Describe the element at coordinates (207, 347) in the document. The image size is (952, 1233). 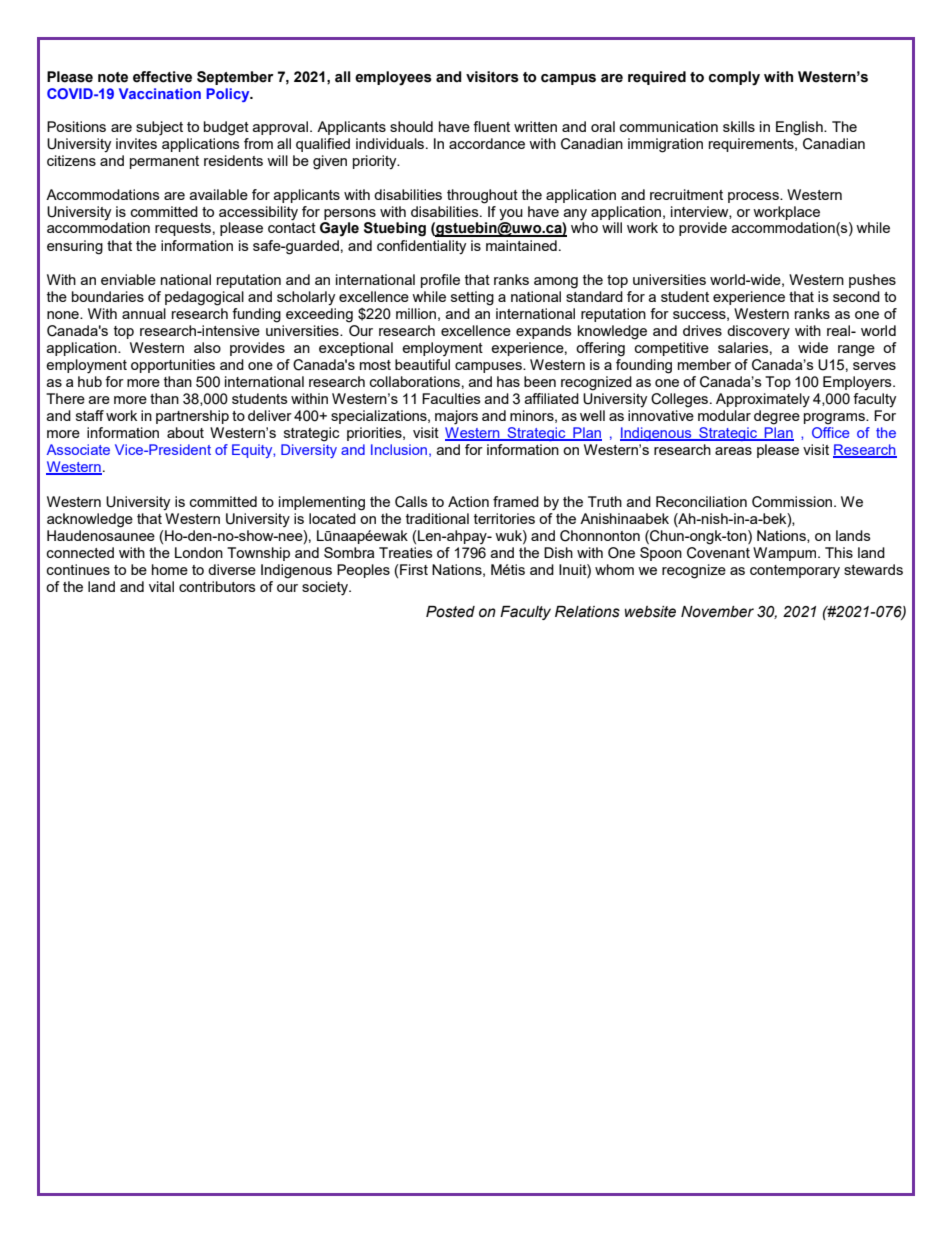
I see `also` at that location.
